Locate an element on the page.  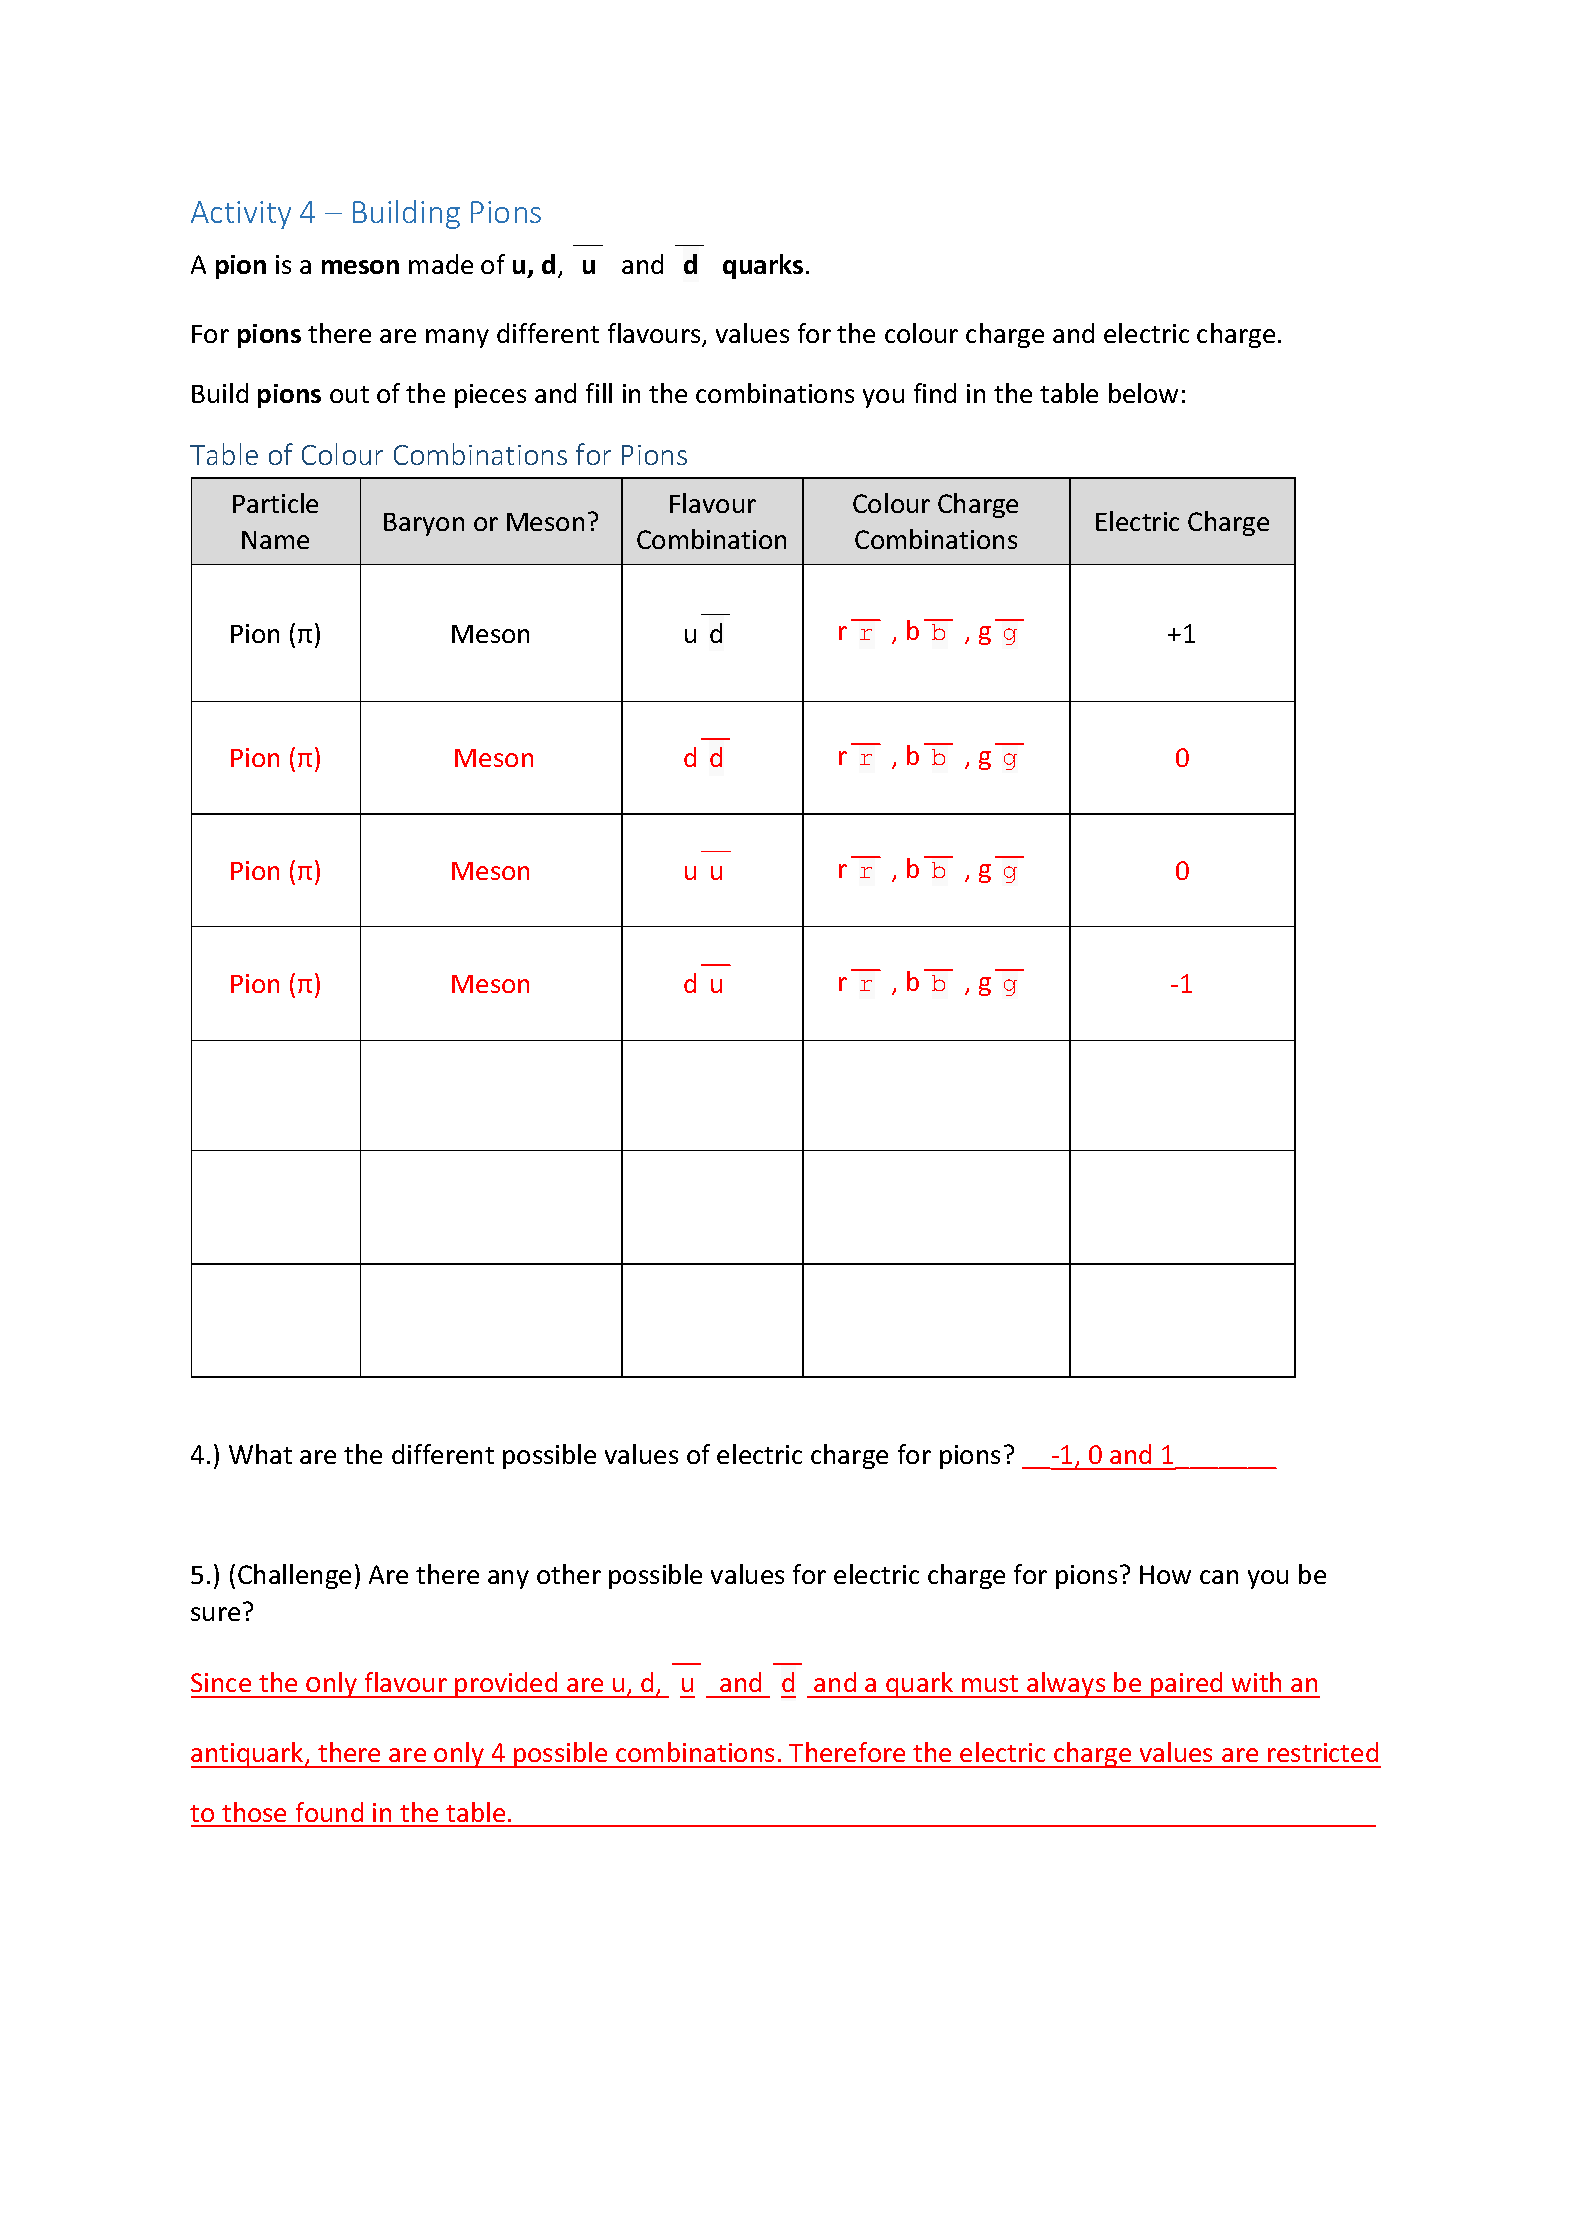
must is located at coordinates (990, 1683).
